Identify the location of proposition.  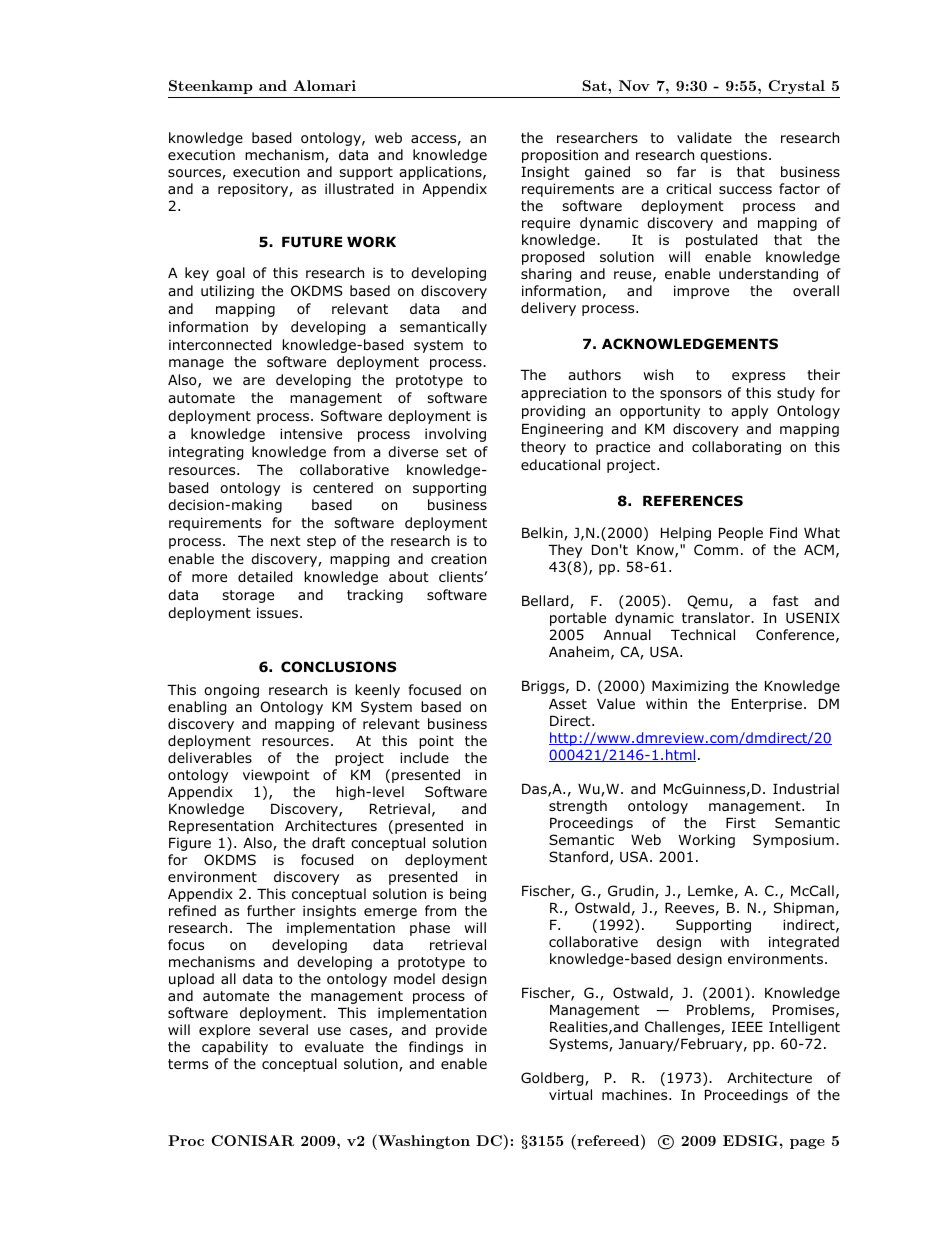
(560, 156).
